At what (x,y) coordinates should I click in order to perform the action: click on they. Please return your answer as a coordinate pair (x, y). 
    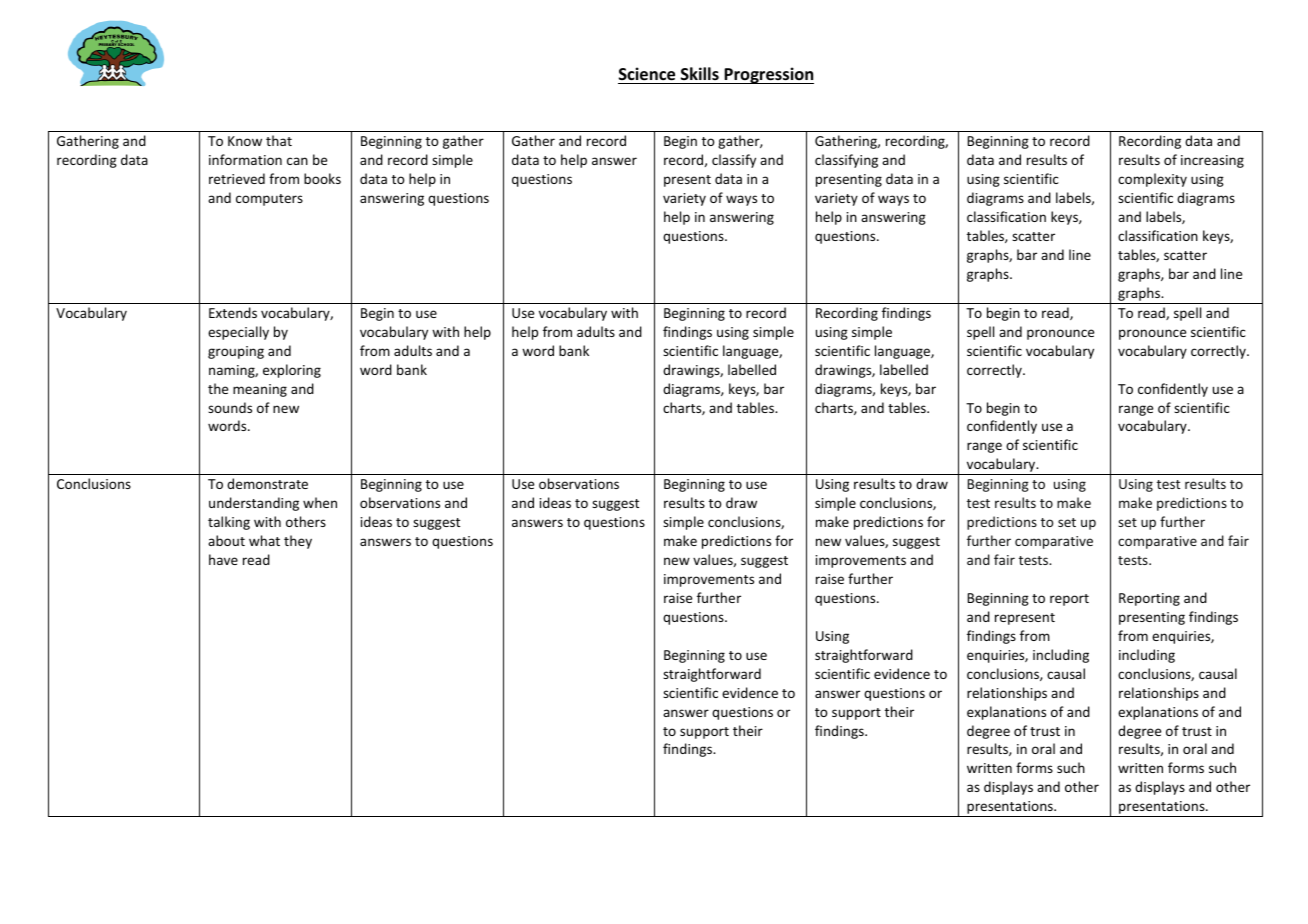
    Looking at the image, I should click on (298, 542).
